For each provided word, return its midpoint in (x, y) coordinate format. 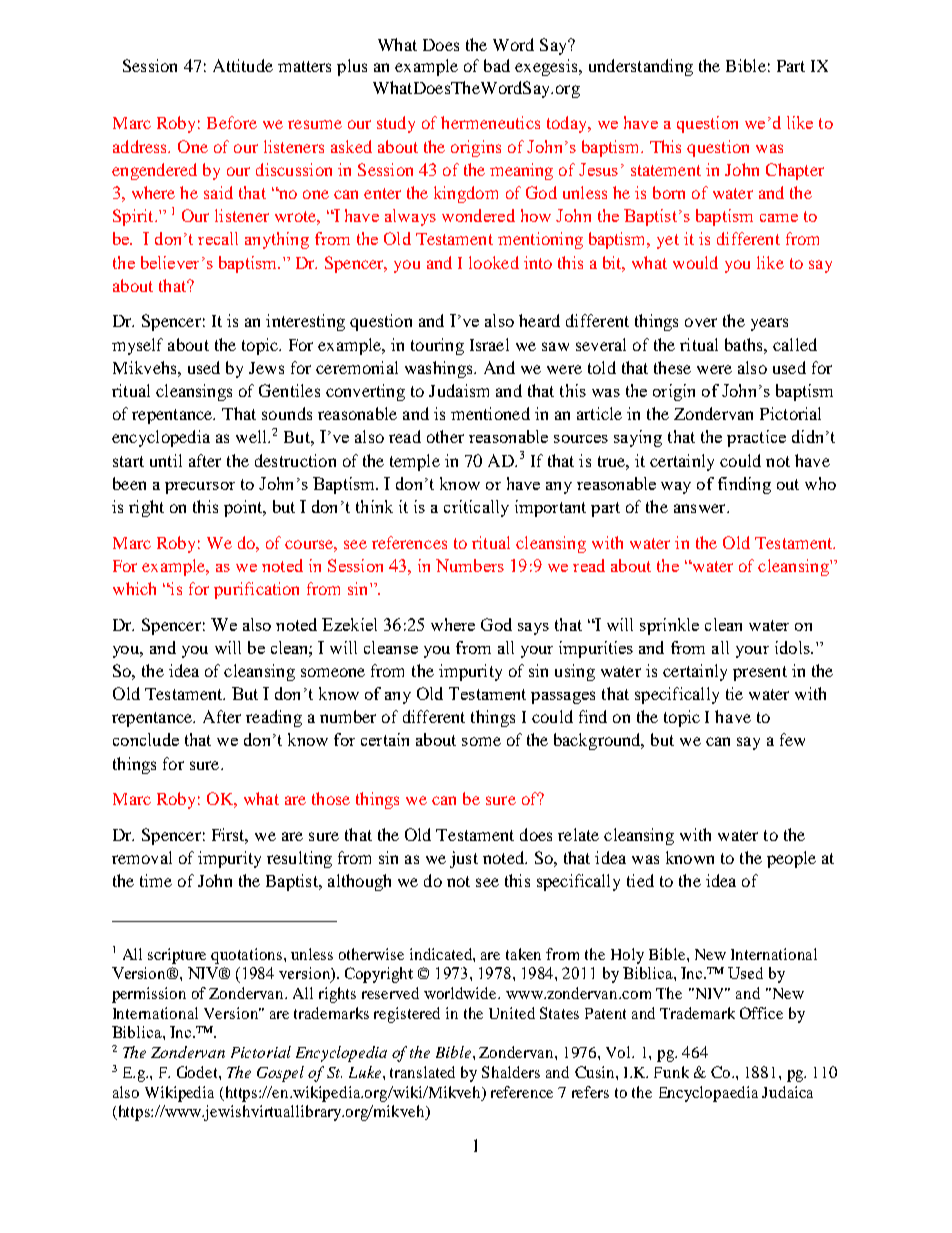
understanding (641, 67)
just (464, 859)
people (791, 859)
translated (422, 1072)
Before (232, 122)
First (230, 836)
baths (745, 344)
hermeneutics (490, 122)
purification (256, 590)
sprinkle (669, 626)
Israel (489, 344)
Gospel (280, 1074)
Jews (266, 368)
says (533, 629)
